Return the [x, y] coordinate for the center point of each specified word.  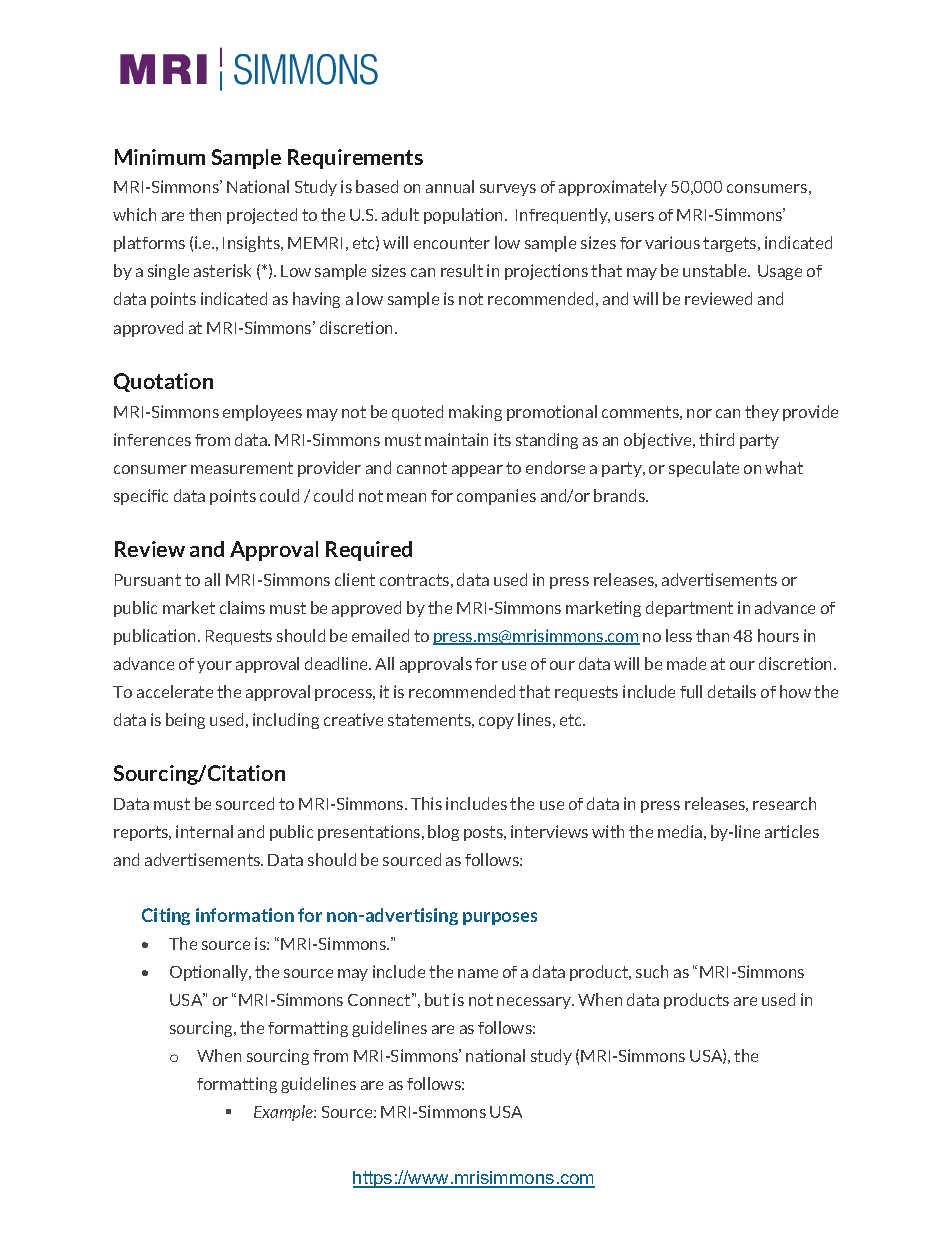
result [462, 270]
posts [484, 833]
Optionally [210, 973]
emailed [380, 635]
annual [450, 186]
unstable [716, 270]
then [205, 214]
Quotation [163, 382]
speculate [704, 469]
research [784, 803]
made [686, 663]
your [214, 667]
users [634, 216]
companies [496, 497]
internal [204, 831]
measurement [242, 468]
